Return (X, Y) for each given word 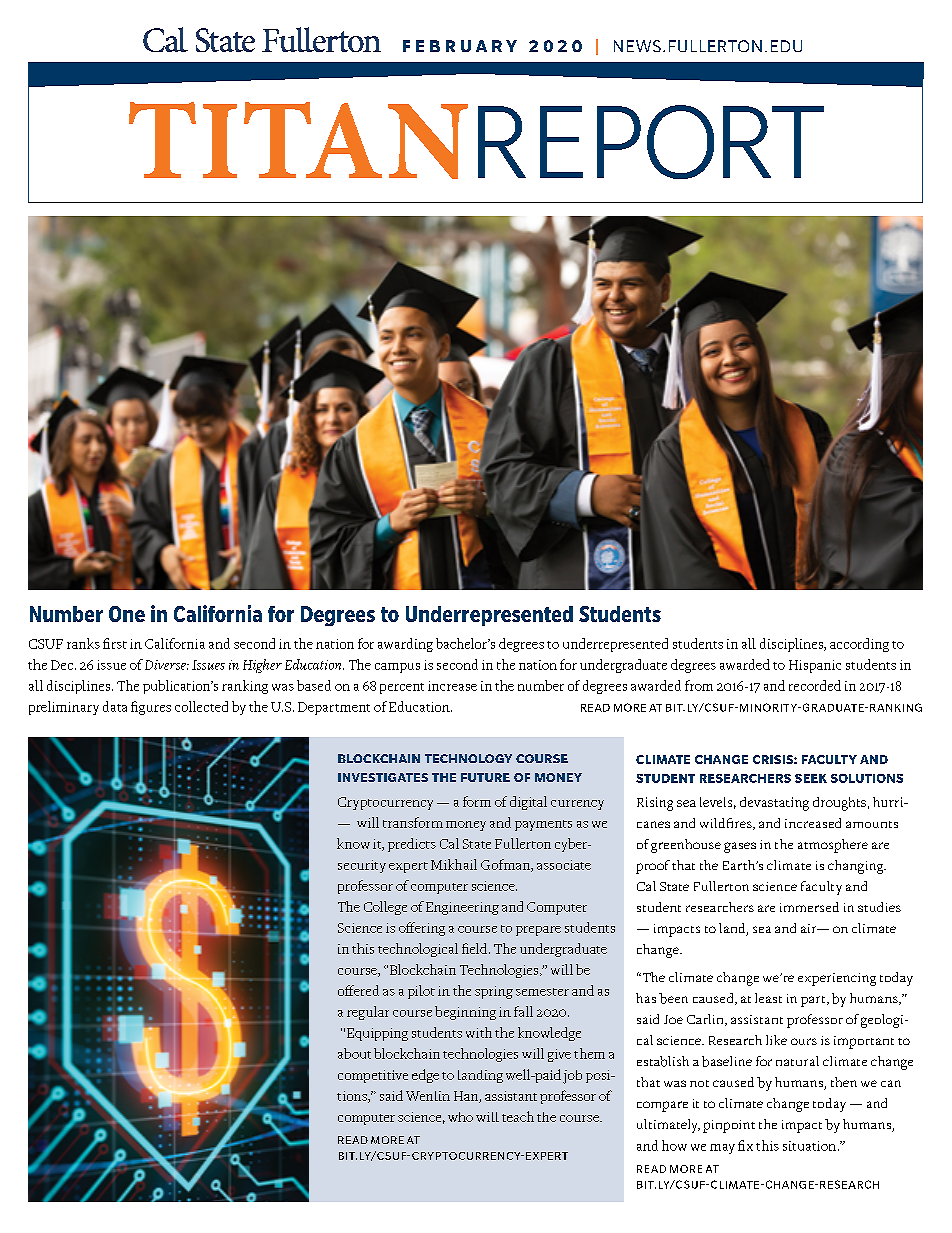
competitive (373, 1076)
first (115, 643)
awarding (405, 645)
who (460, 1117)
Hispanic (815, 666)
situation (809, 1146)
